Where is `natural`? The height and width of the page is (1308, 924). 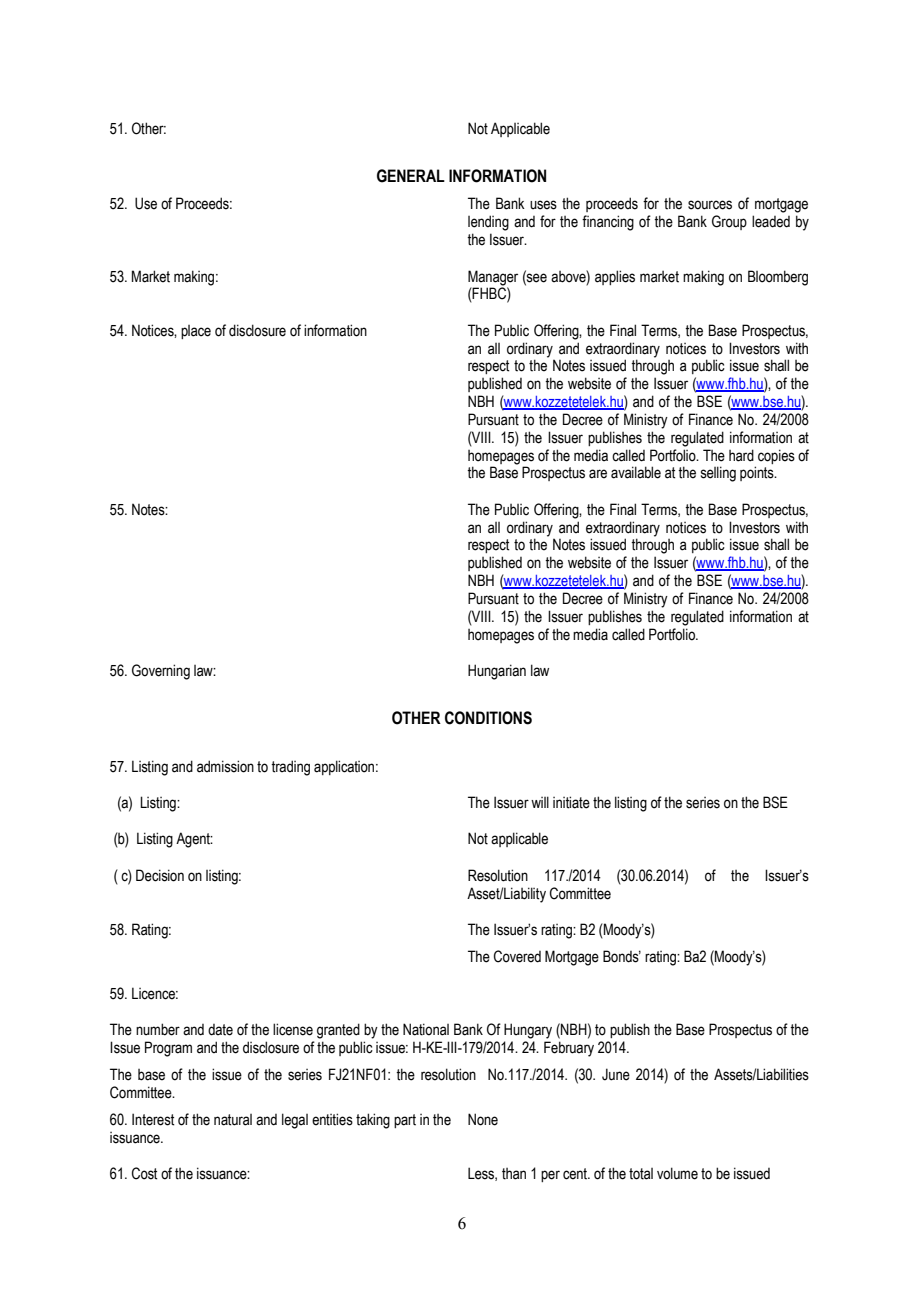 natural is located at coordinates (233, 1120).
